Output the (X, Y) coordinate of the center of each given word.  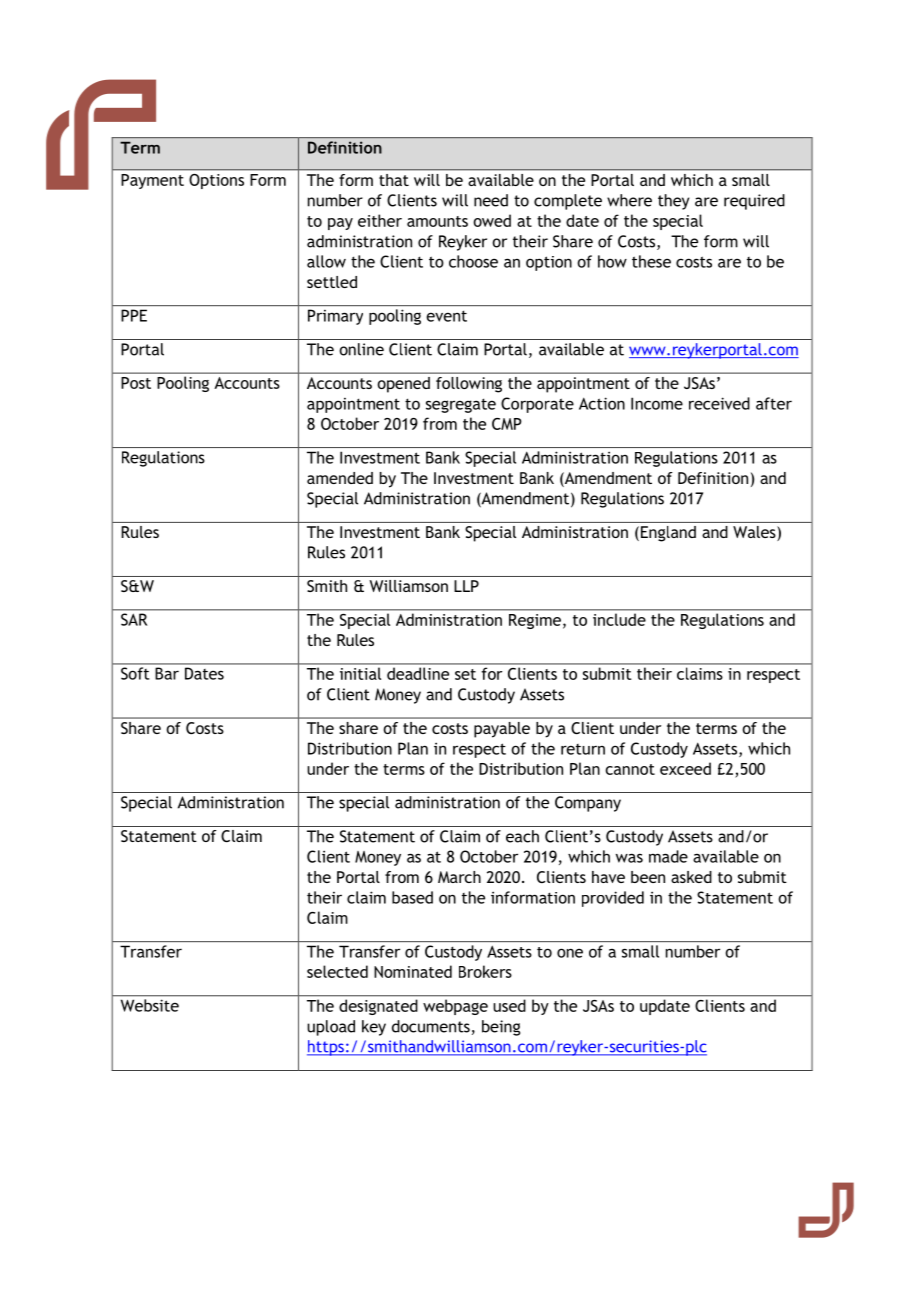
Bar (167, 674)
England (667, 534)
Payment (153, 181)
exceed (685, 768)
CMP (507, 424)
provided (613, 899)
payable (502, 730)
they (673, 202)
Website (150, 1005)
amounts (437, 221)
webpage (455, 1007)
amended (340, 478)
